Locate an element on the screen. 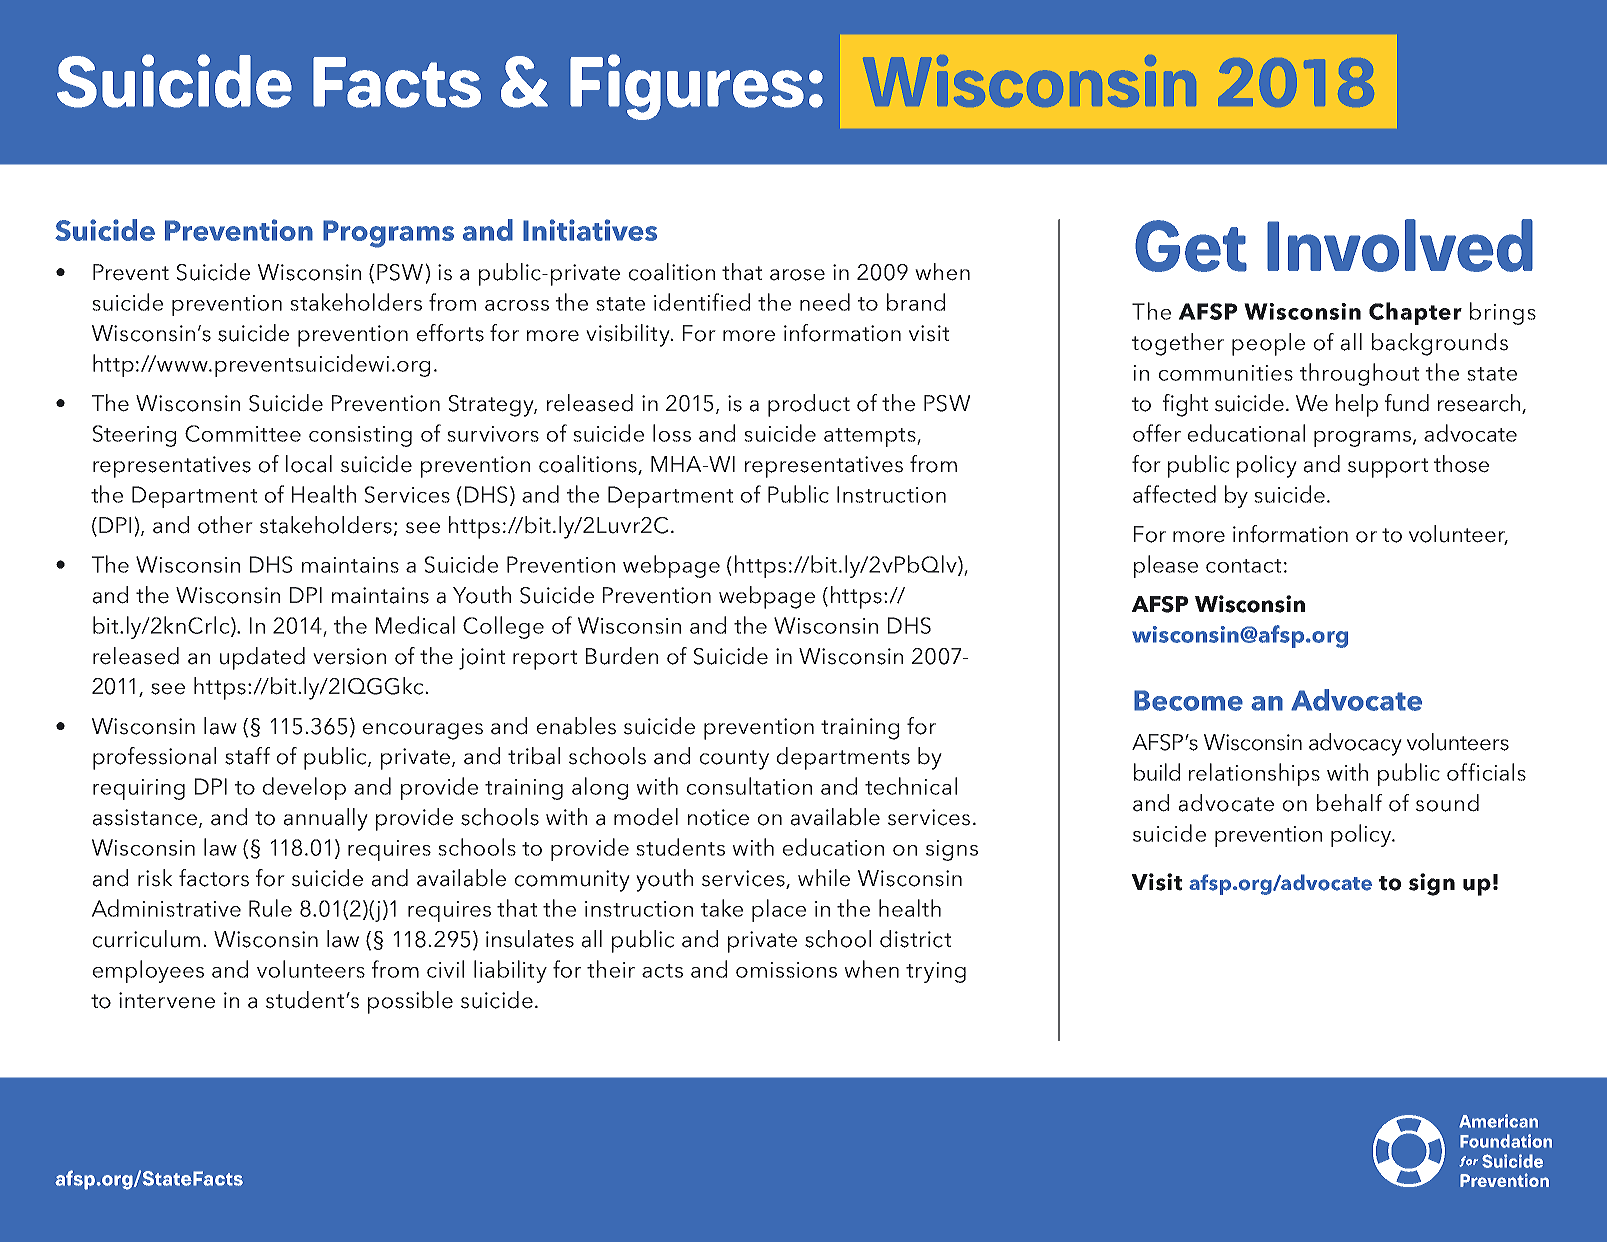  need is located at coordinates (825, 302).
